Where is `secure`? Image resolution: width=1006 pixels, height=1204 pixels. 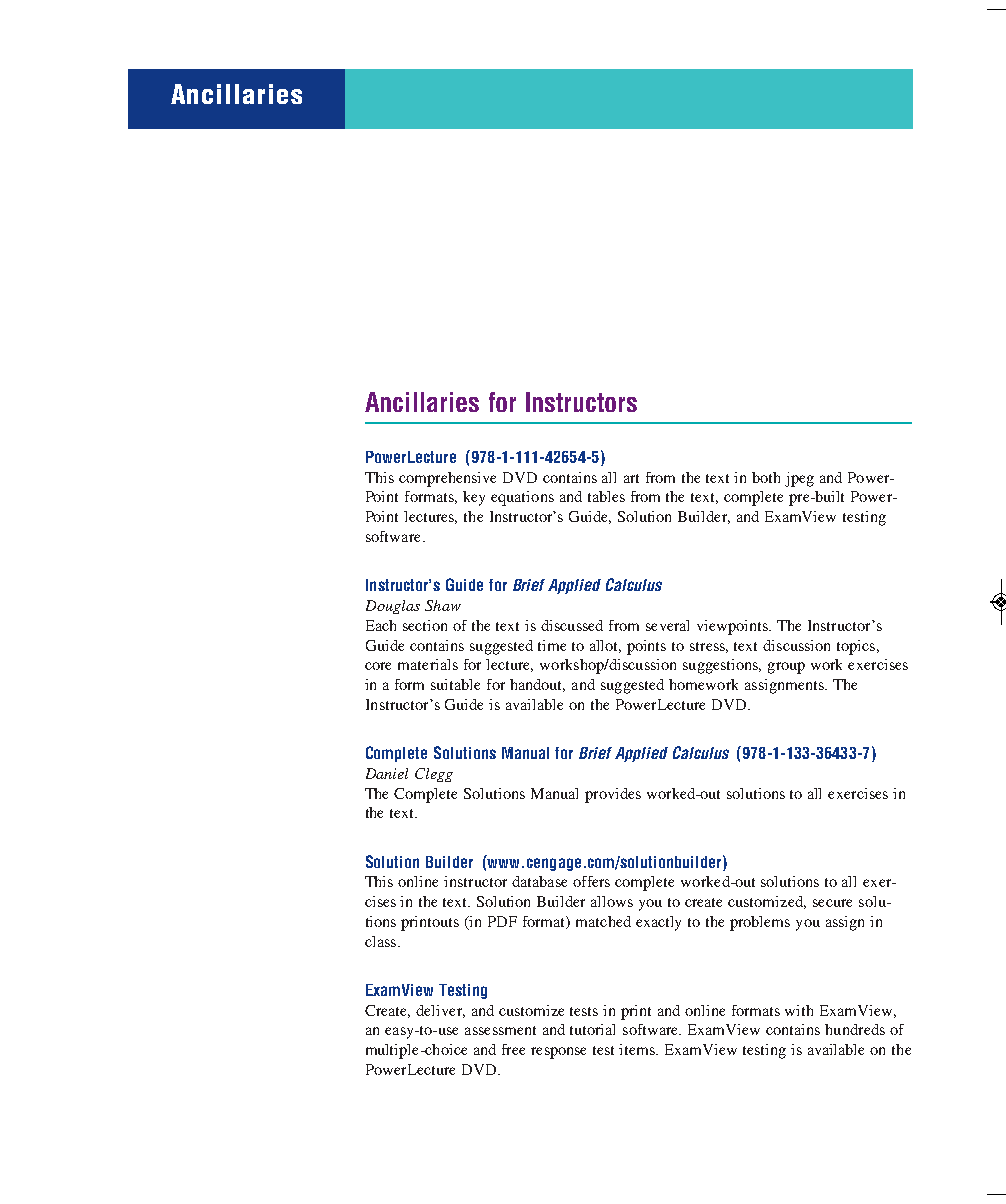 secure is located at coordinates (832, 903).
